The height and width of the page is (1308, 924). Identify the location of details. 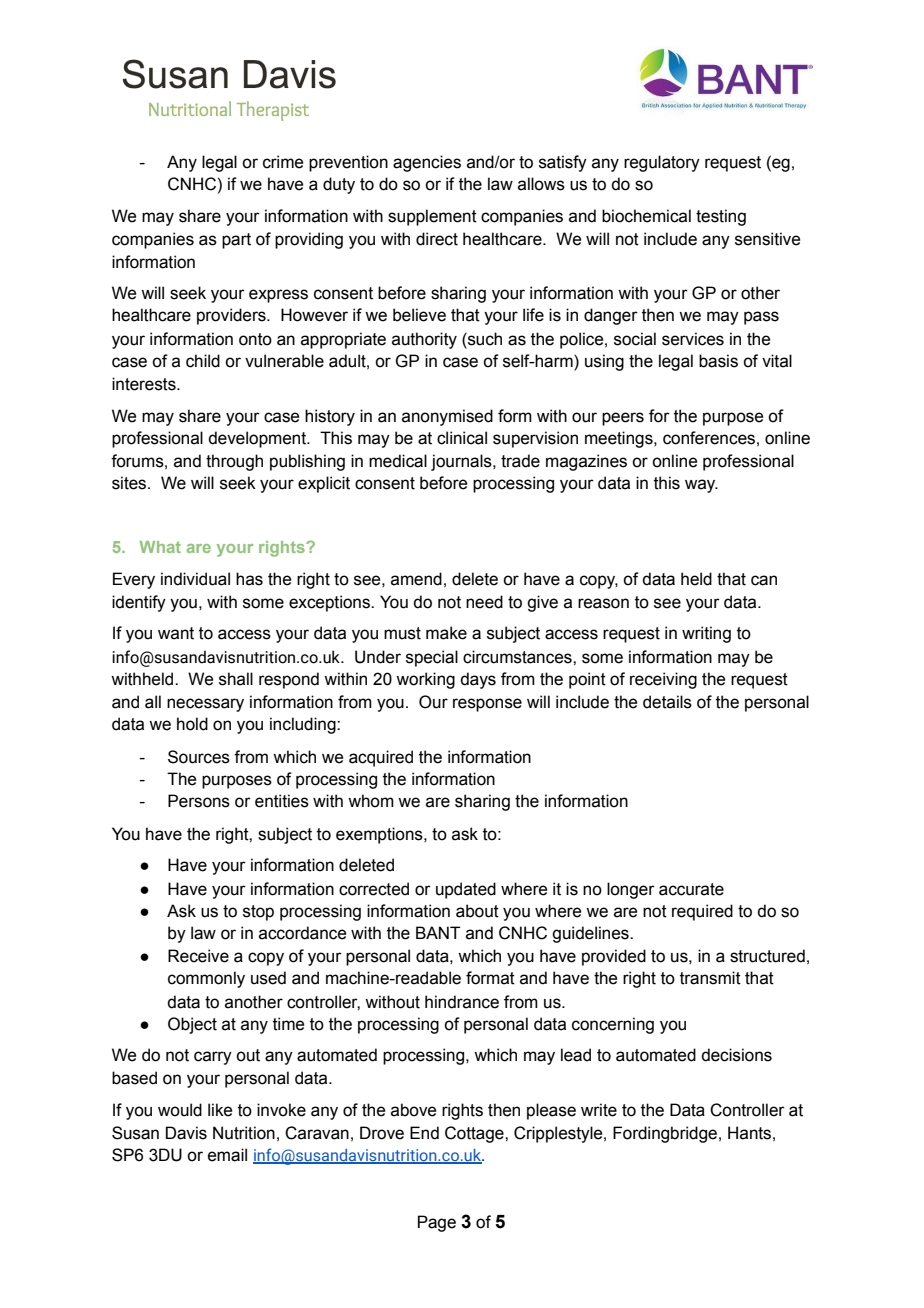
(667, 702).
